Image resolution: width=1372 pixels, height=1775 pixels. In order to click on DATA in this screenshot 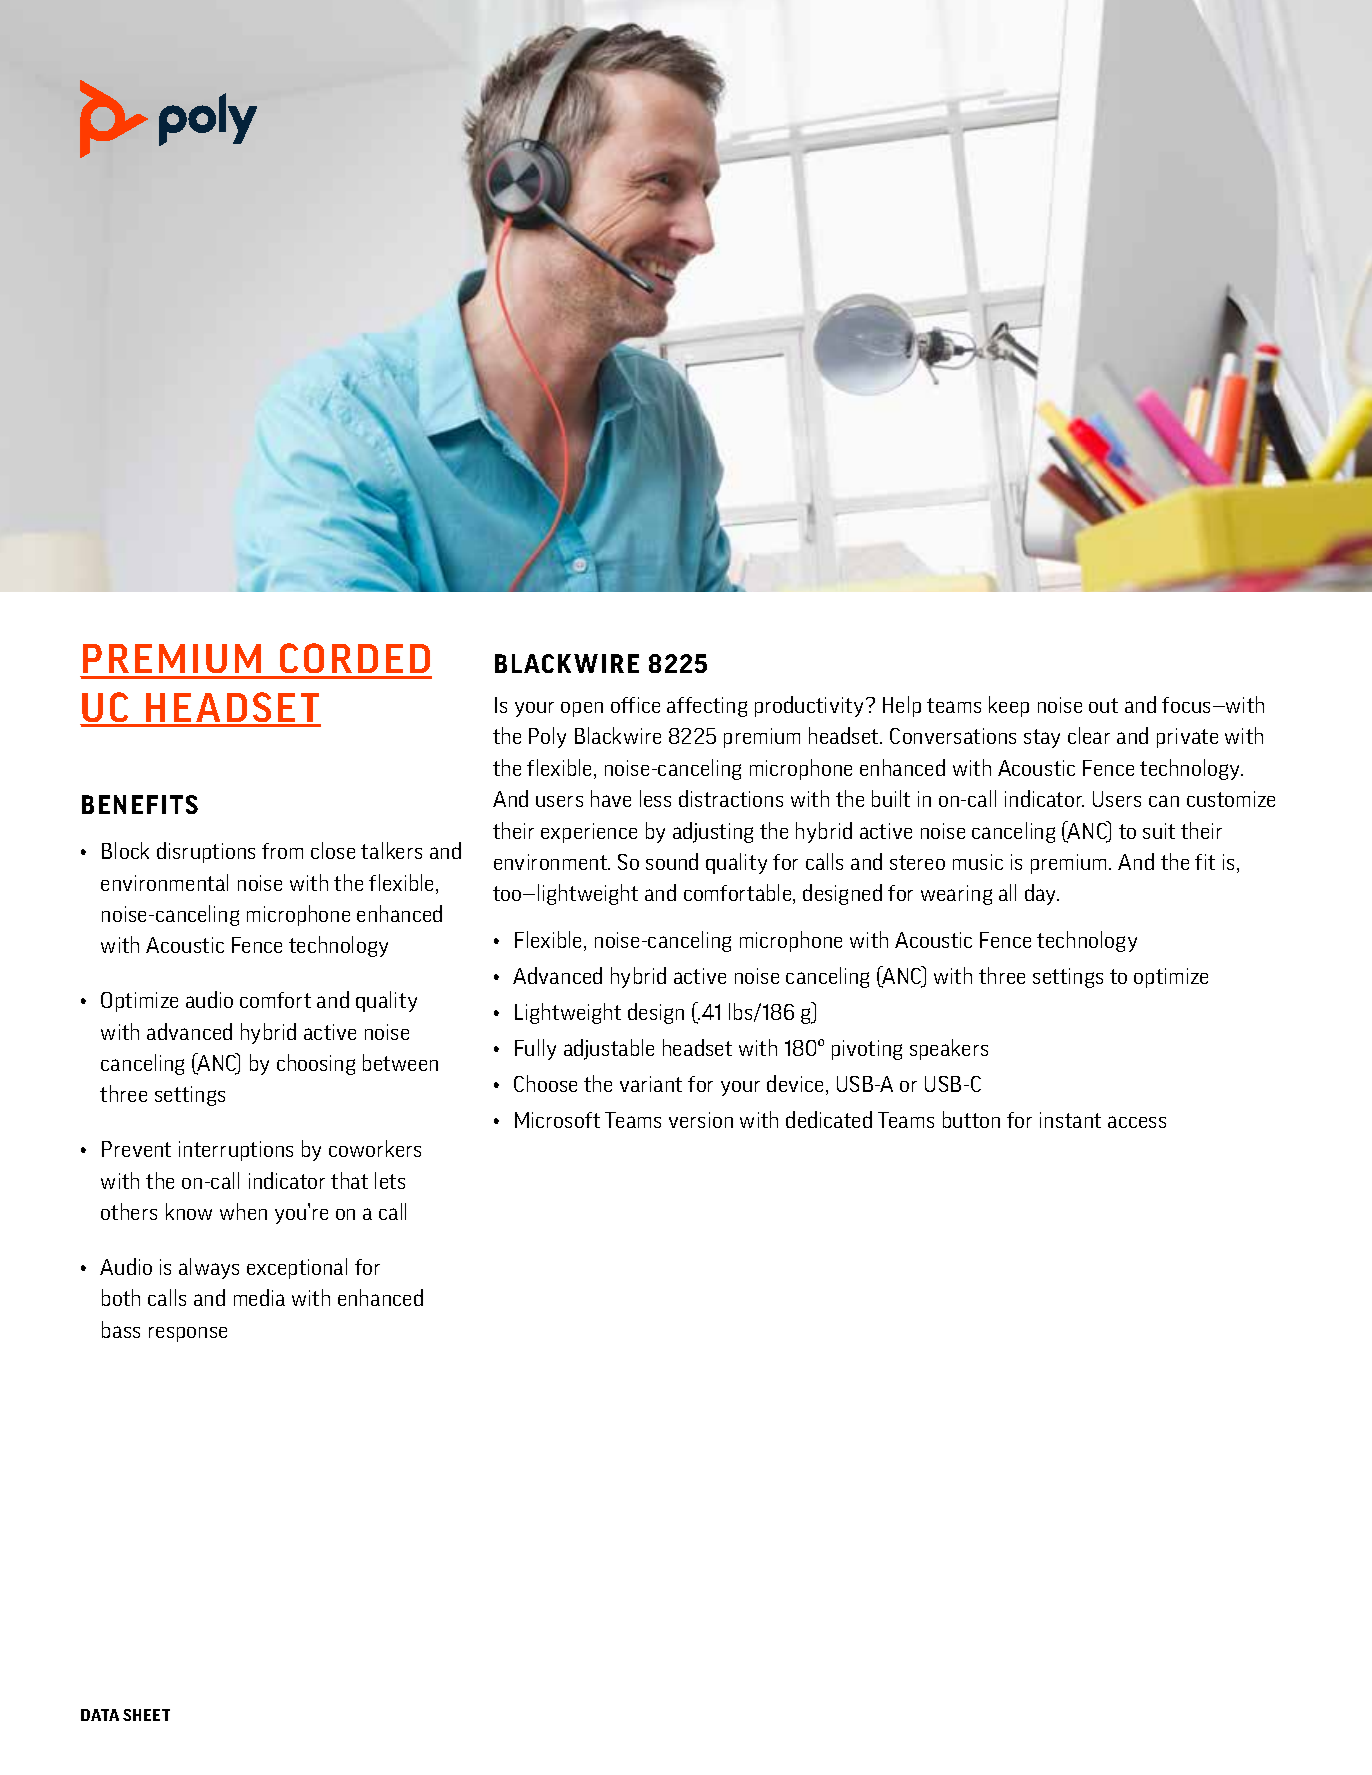, I will do `click(100, 1715)`.
